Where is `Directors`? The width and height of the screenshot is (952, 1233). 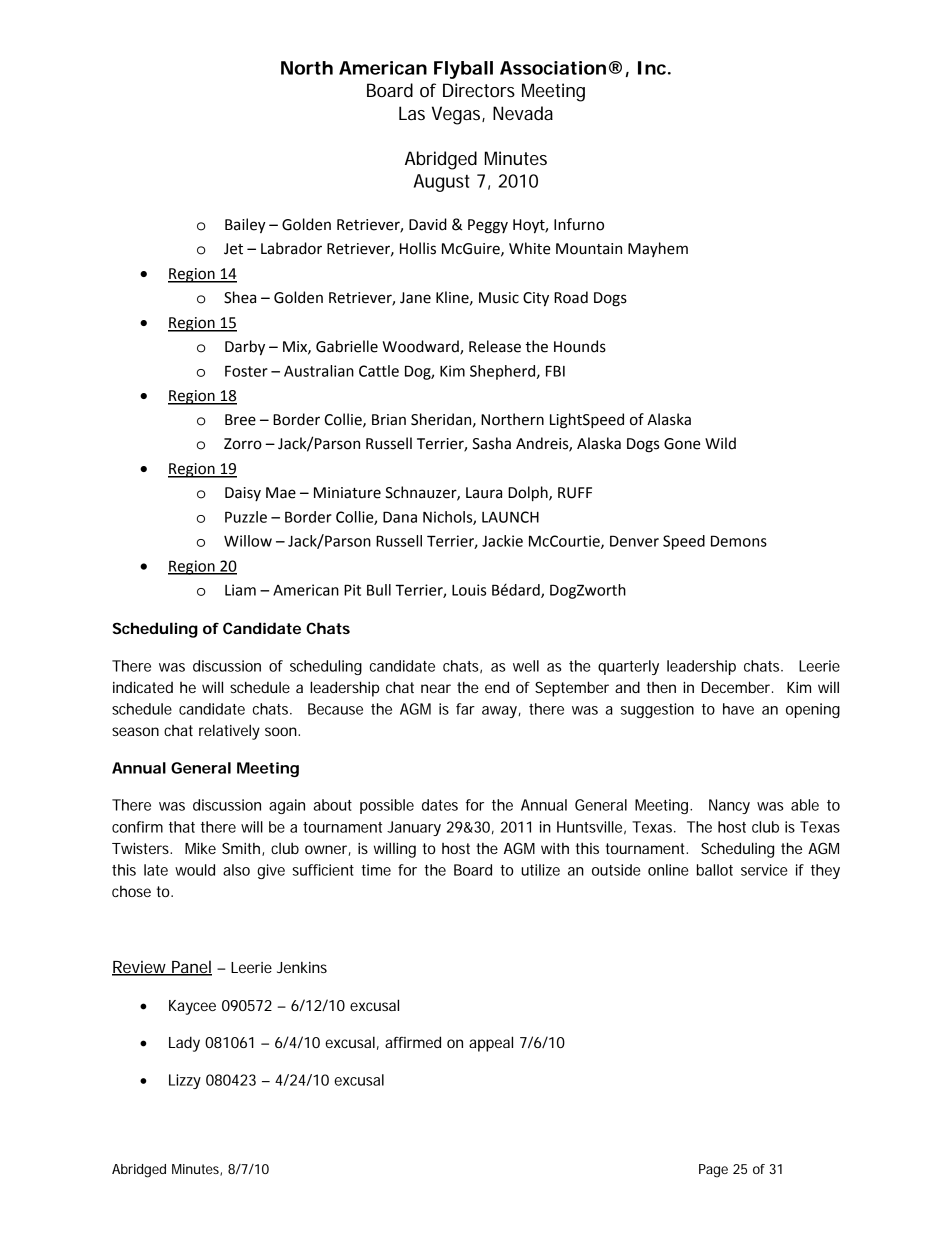
Directors is located at coordinates (479, 90).
